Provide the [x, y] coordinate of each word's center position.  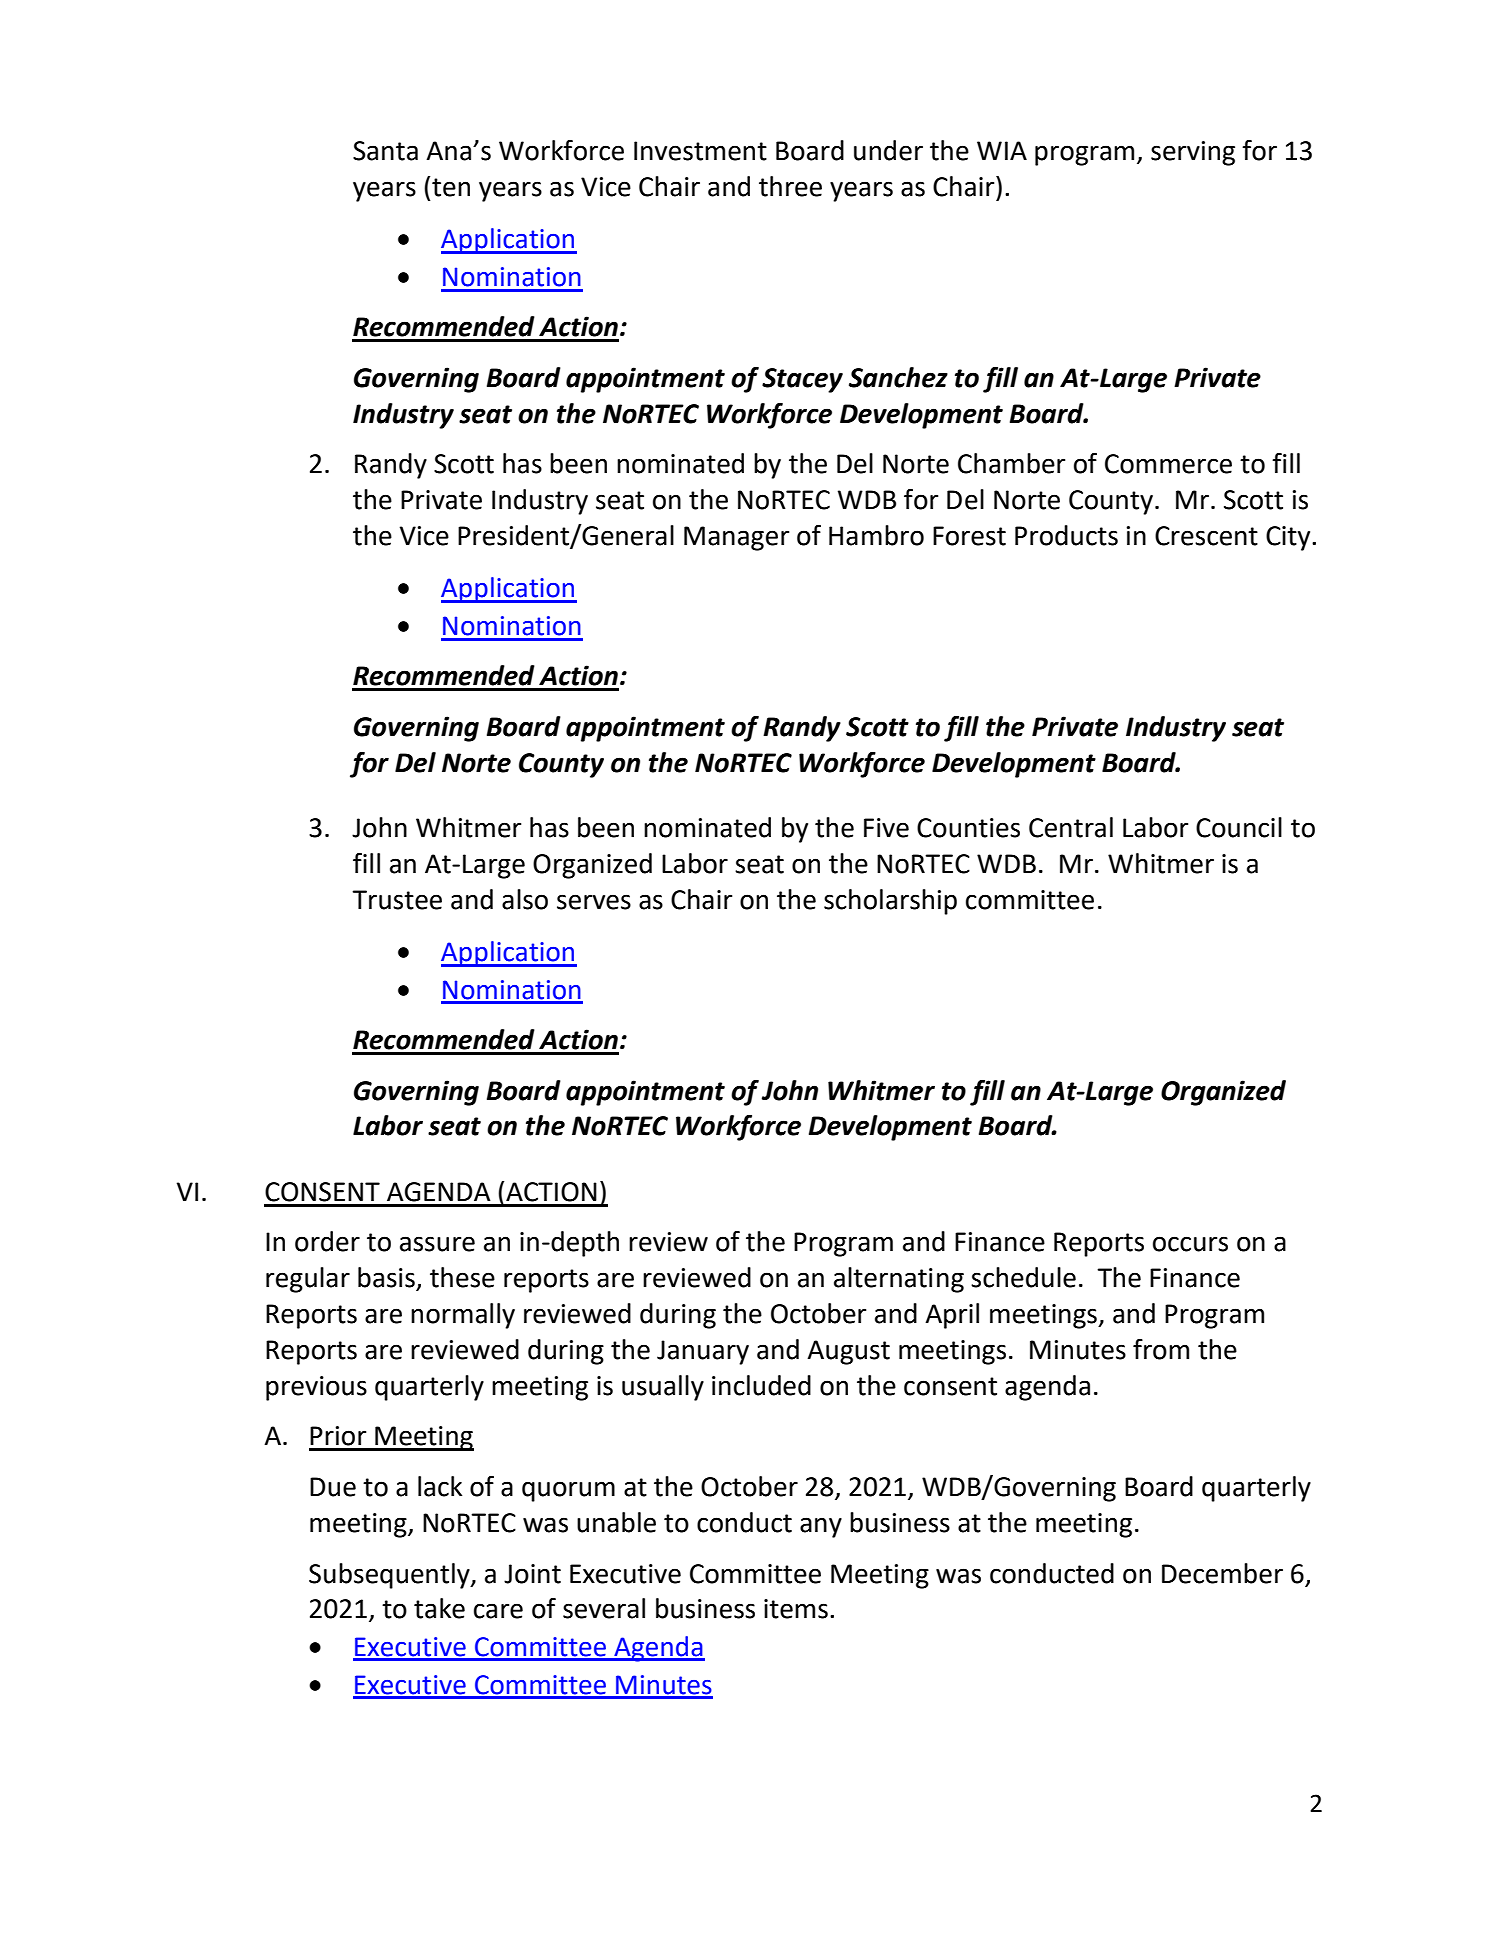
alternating [899, 1280]
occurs [1190, 1244]
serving [1193, 153]
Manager [736, 538]
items [796, 1609]
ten [451, 187]
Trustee [397, 900]
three [790, 186]
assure [437, 1244]
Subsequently [390, 1576]
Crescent [1206, 536]
